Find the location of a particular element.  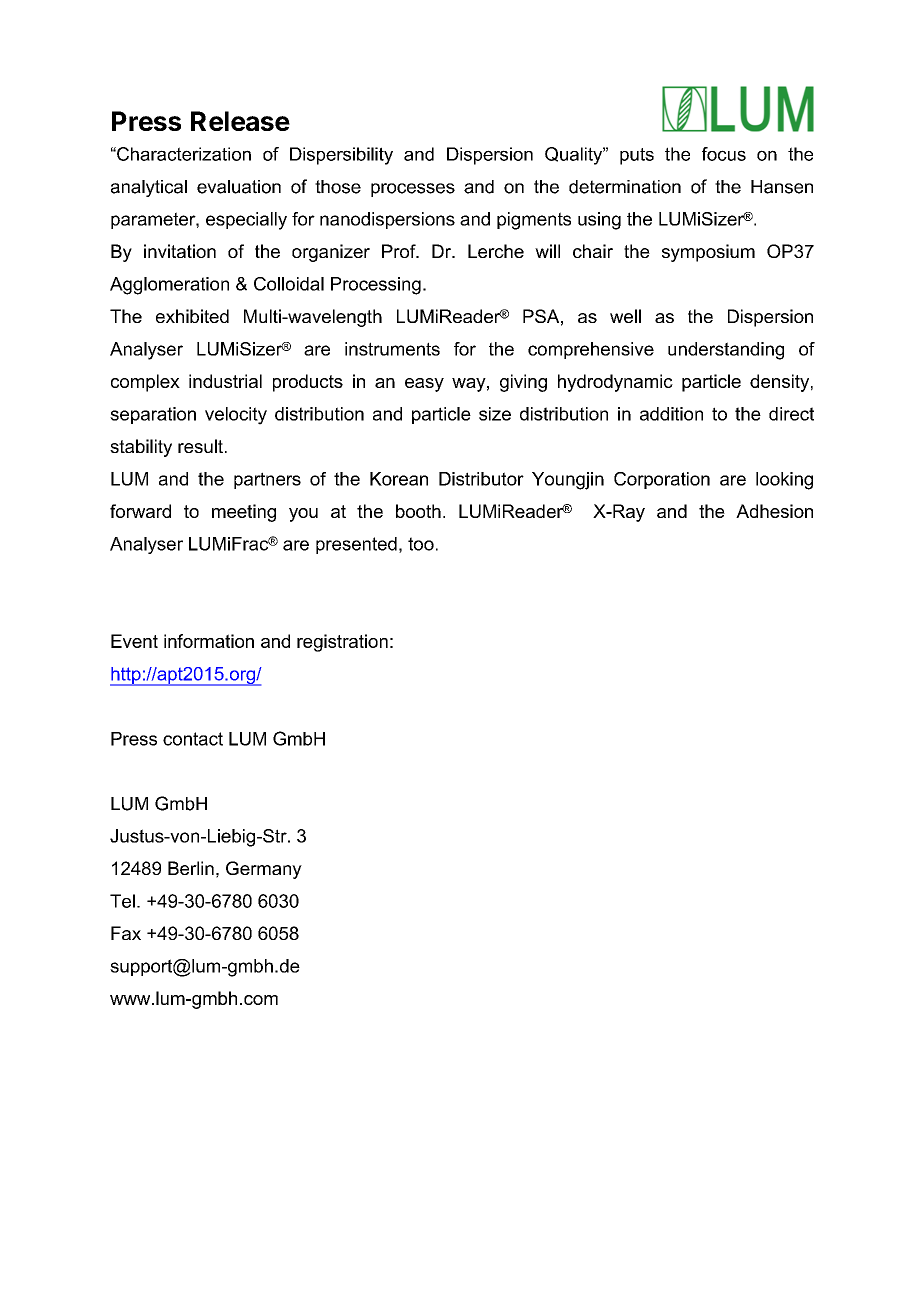

processes is located at coordinates (413, 190).
